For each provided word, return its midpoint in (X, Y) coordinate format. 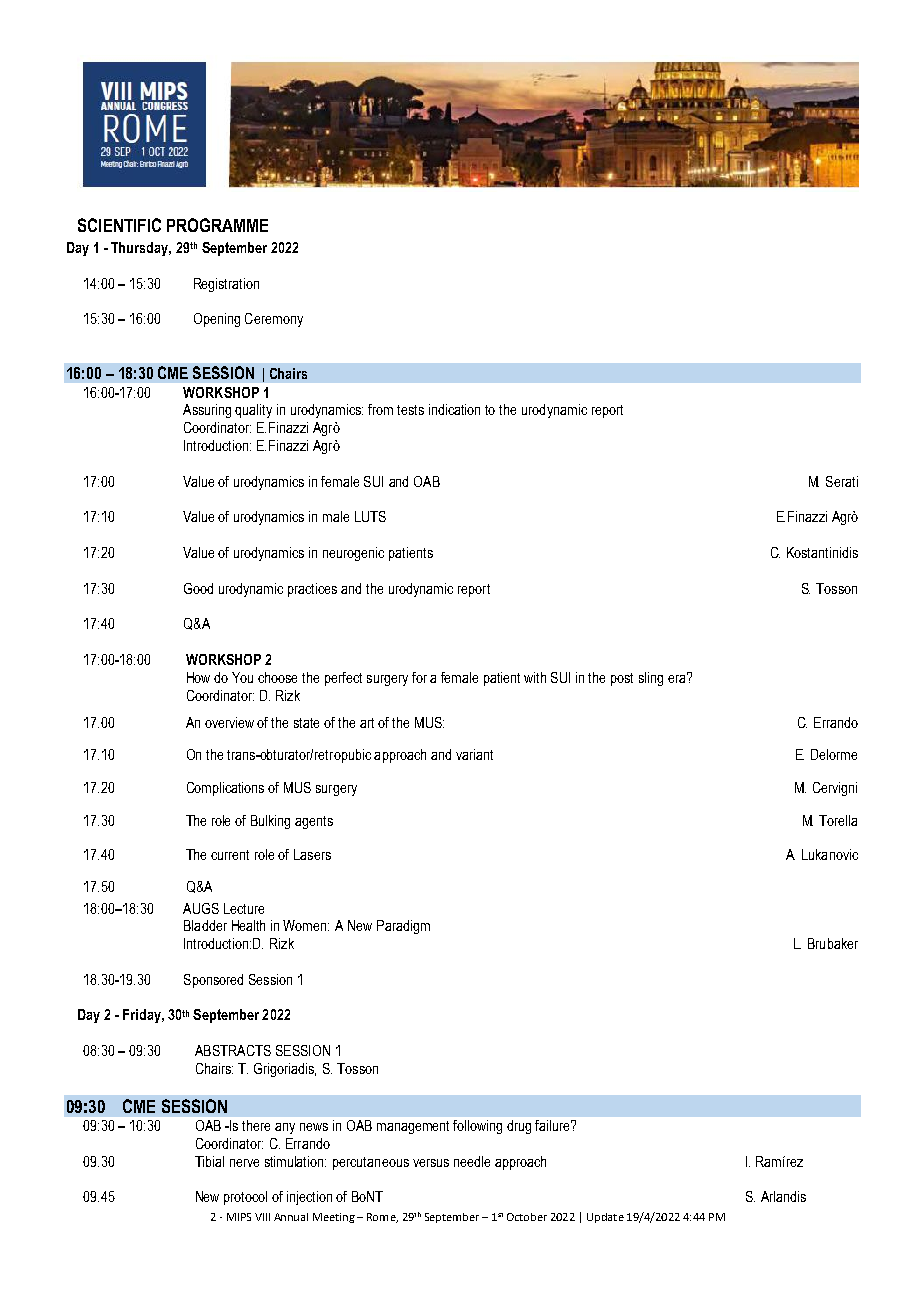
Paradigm (403, 927)
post (622, 679)
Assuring (207, 411)
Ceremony (274, 320)
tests (410, 410)
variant (474, 754)
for (419, 677)
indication (454, 409)
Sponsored (213, 981)
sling (651, 679)
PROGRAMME (217, 225)
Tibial (209, 1161)
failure (554, 1125)
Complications (225, 789)
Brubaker (833, 943)
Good (198, 588)
